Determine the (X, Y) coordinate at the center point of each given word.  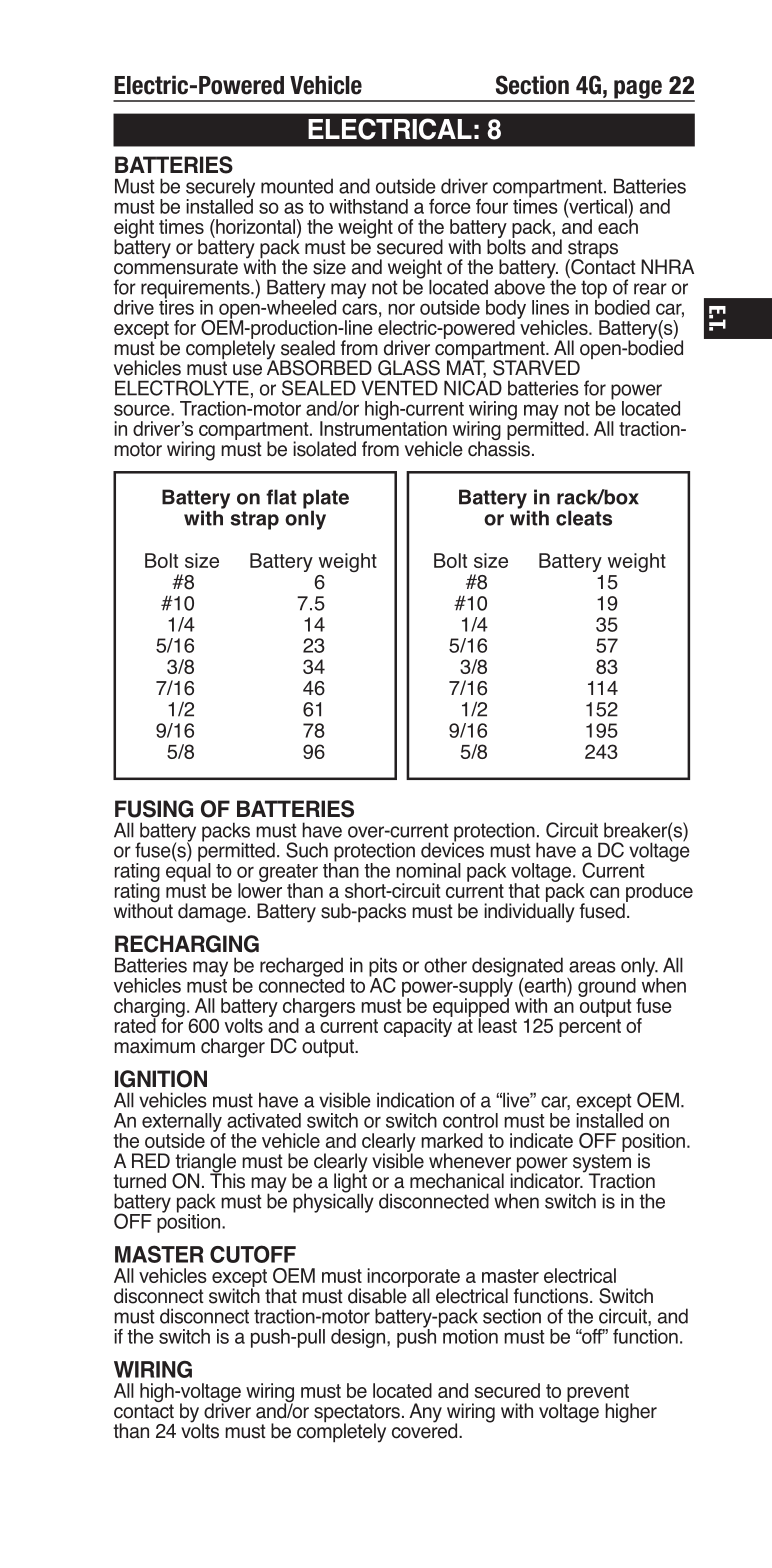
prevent (599, 1394)
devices (452, 849)
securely (220, 189)
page (638, 90)
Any (425, 1413)
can (604, 892)
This (227, 1180)
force (450, 206)
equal (189, 872)
